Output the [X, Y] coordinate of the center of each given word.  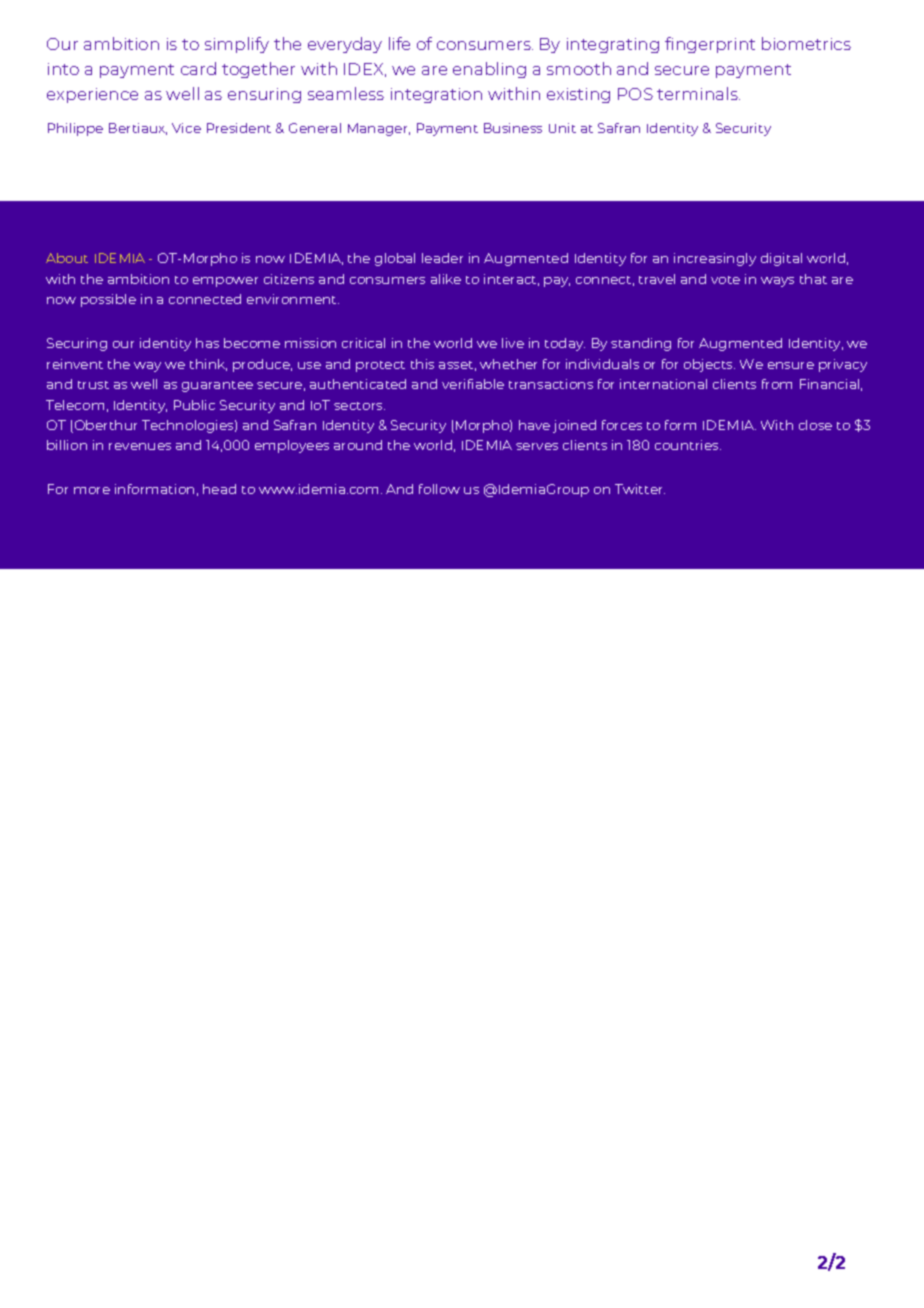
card [198, 68]
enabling [489, 70]
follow [439, 489]
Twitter [640, 489]
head [219, 489]
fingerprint [710, 45]
